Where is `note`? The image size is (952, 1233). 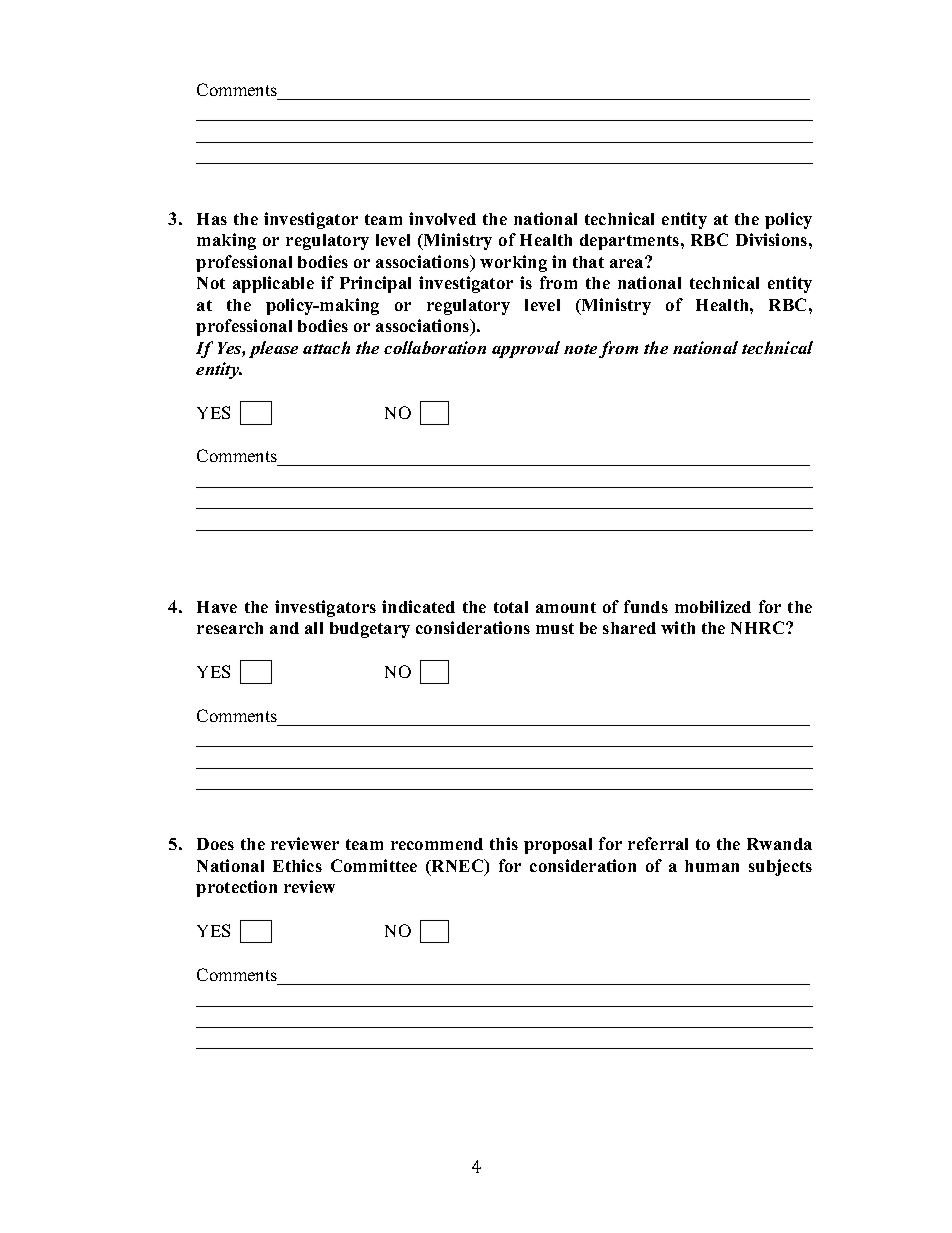
note is located at coordinates (580, 349).
